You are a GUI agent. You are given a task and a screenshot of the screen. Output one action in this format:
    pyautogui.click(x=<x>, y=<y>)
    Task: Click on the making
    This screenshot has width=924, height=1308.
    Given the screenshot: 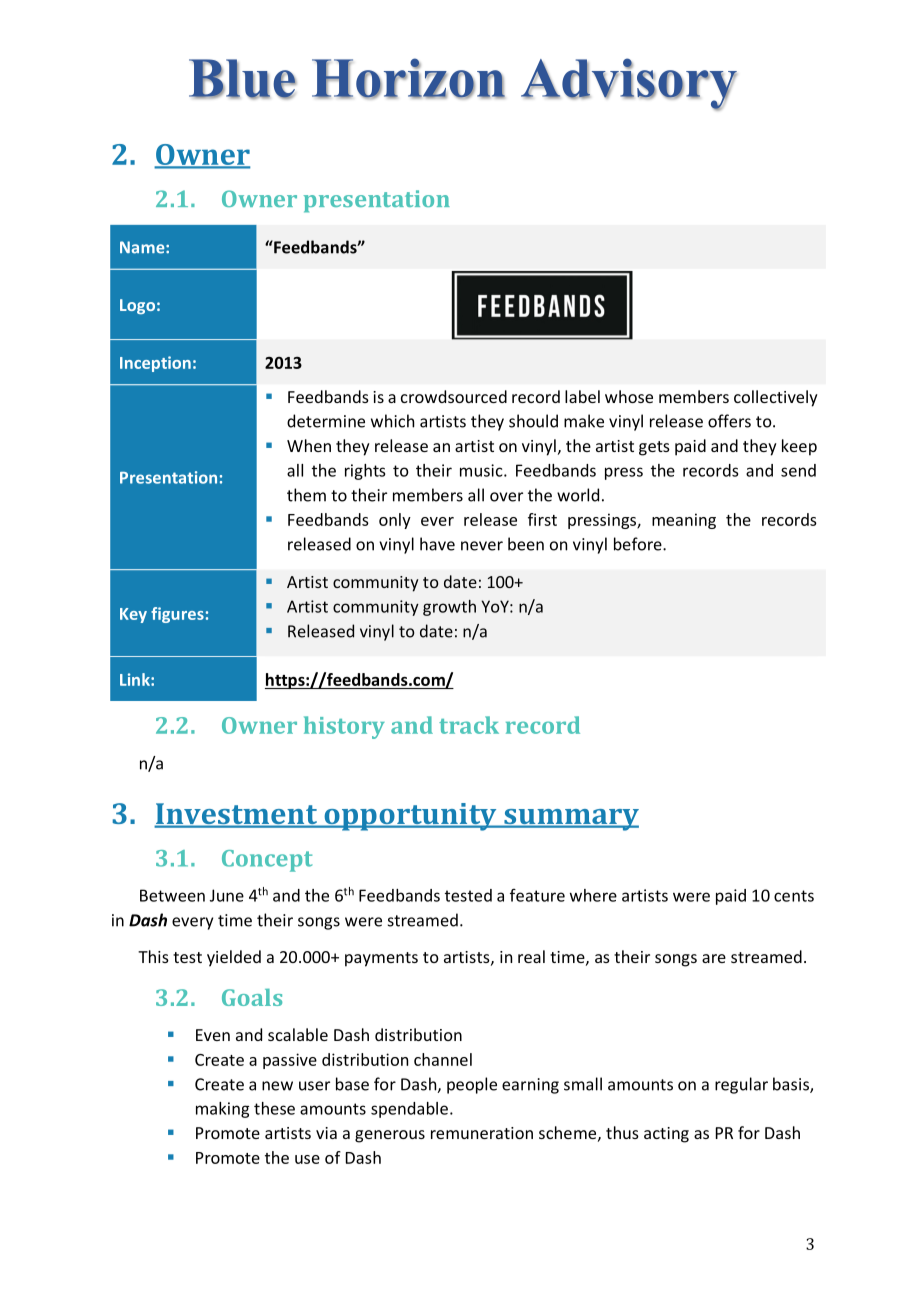 What is the action you would take?
    pyautogui.click(x=222, y=1110)
